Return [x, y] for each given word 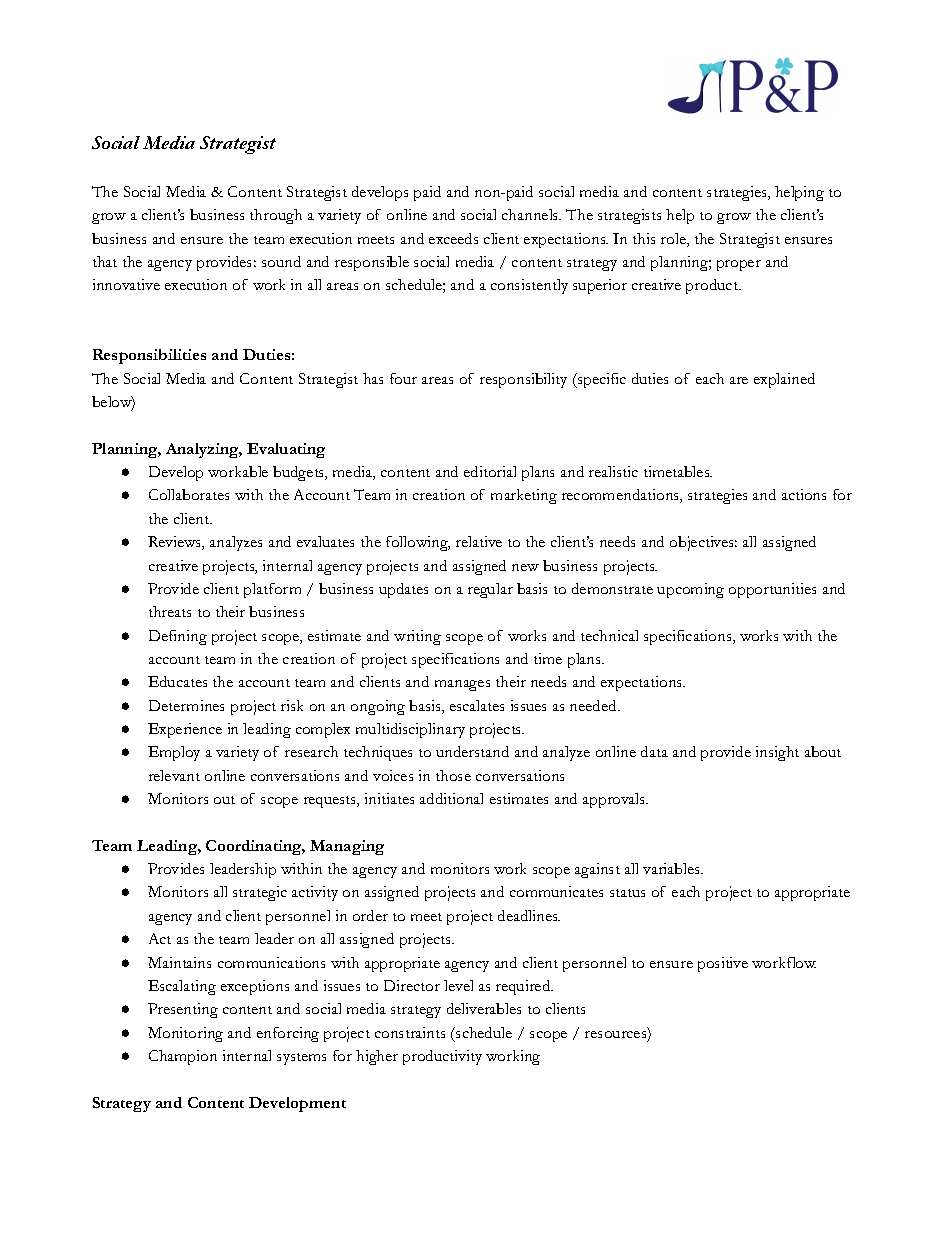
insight [777, 753]
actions [804, 494]
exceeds [453, 238]
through [276, 216]
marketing [524, 496]
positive [723, 964]
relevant [174, 775]
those [453, 775]
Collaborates [189, 494]
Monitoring [185, 1034]
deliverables [484, 1008]
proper [739, 265]
